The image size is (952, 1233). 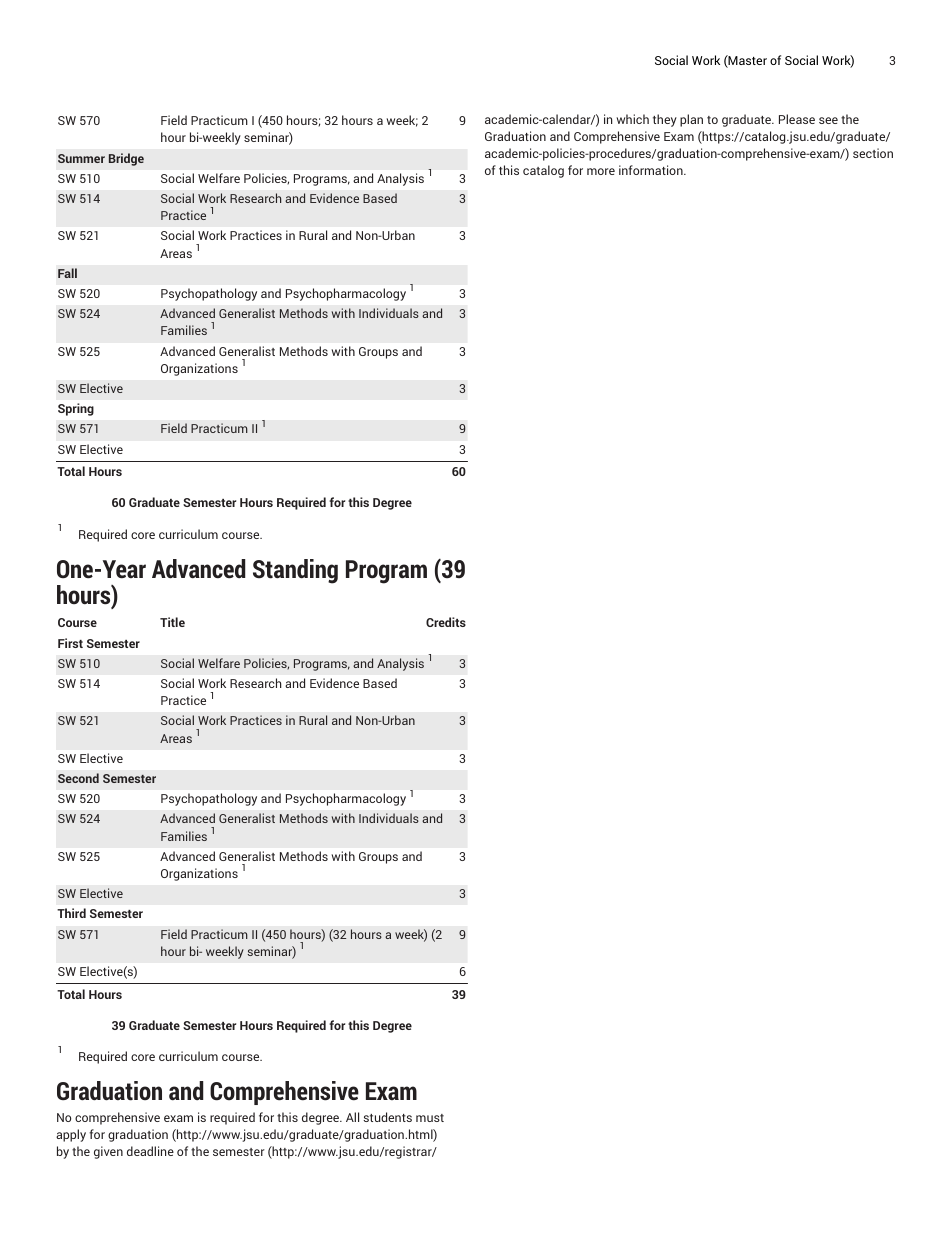 What do you see at coordinates (126, 159) in the page?
I see `Bridge` at bounding box center [126, 159].
